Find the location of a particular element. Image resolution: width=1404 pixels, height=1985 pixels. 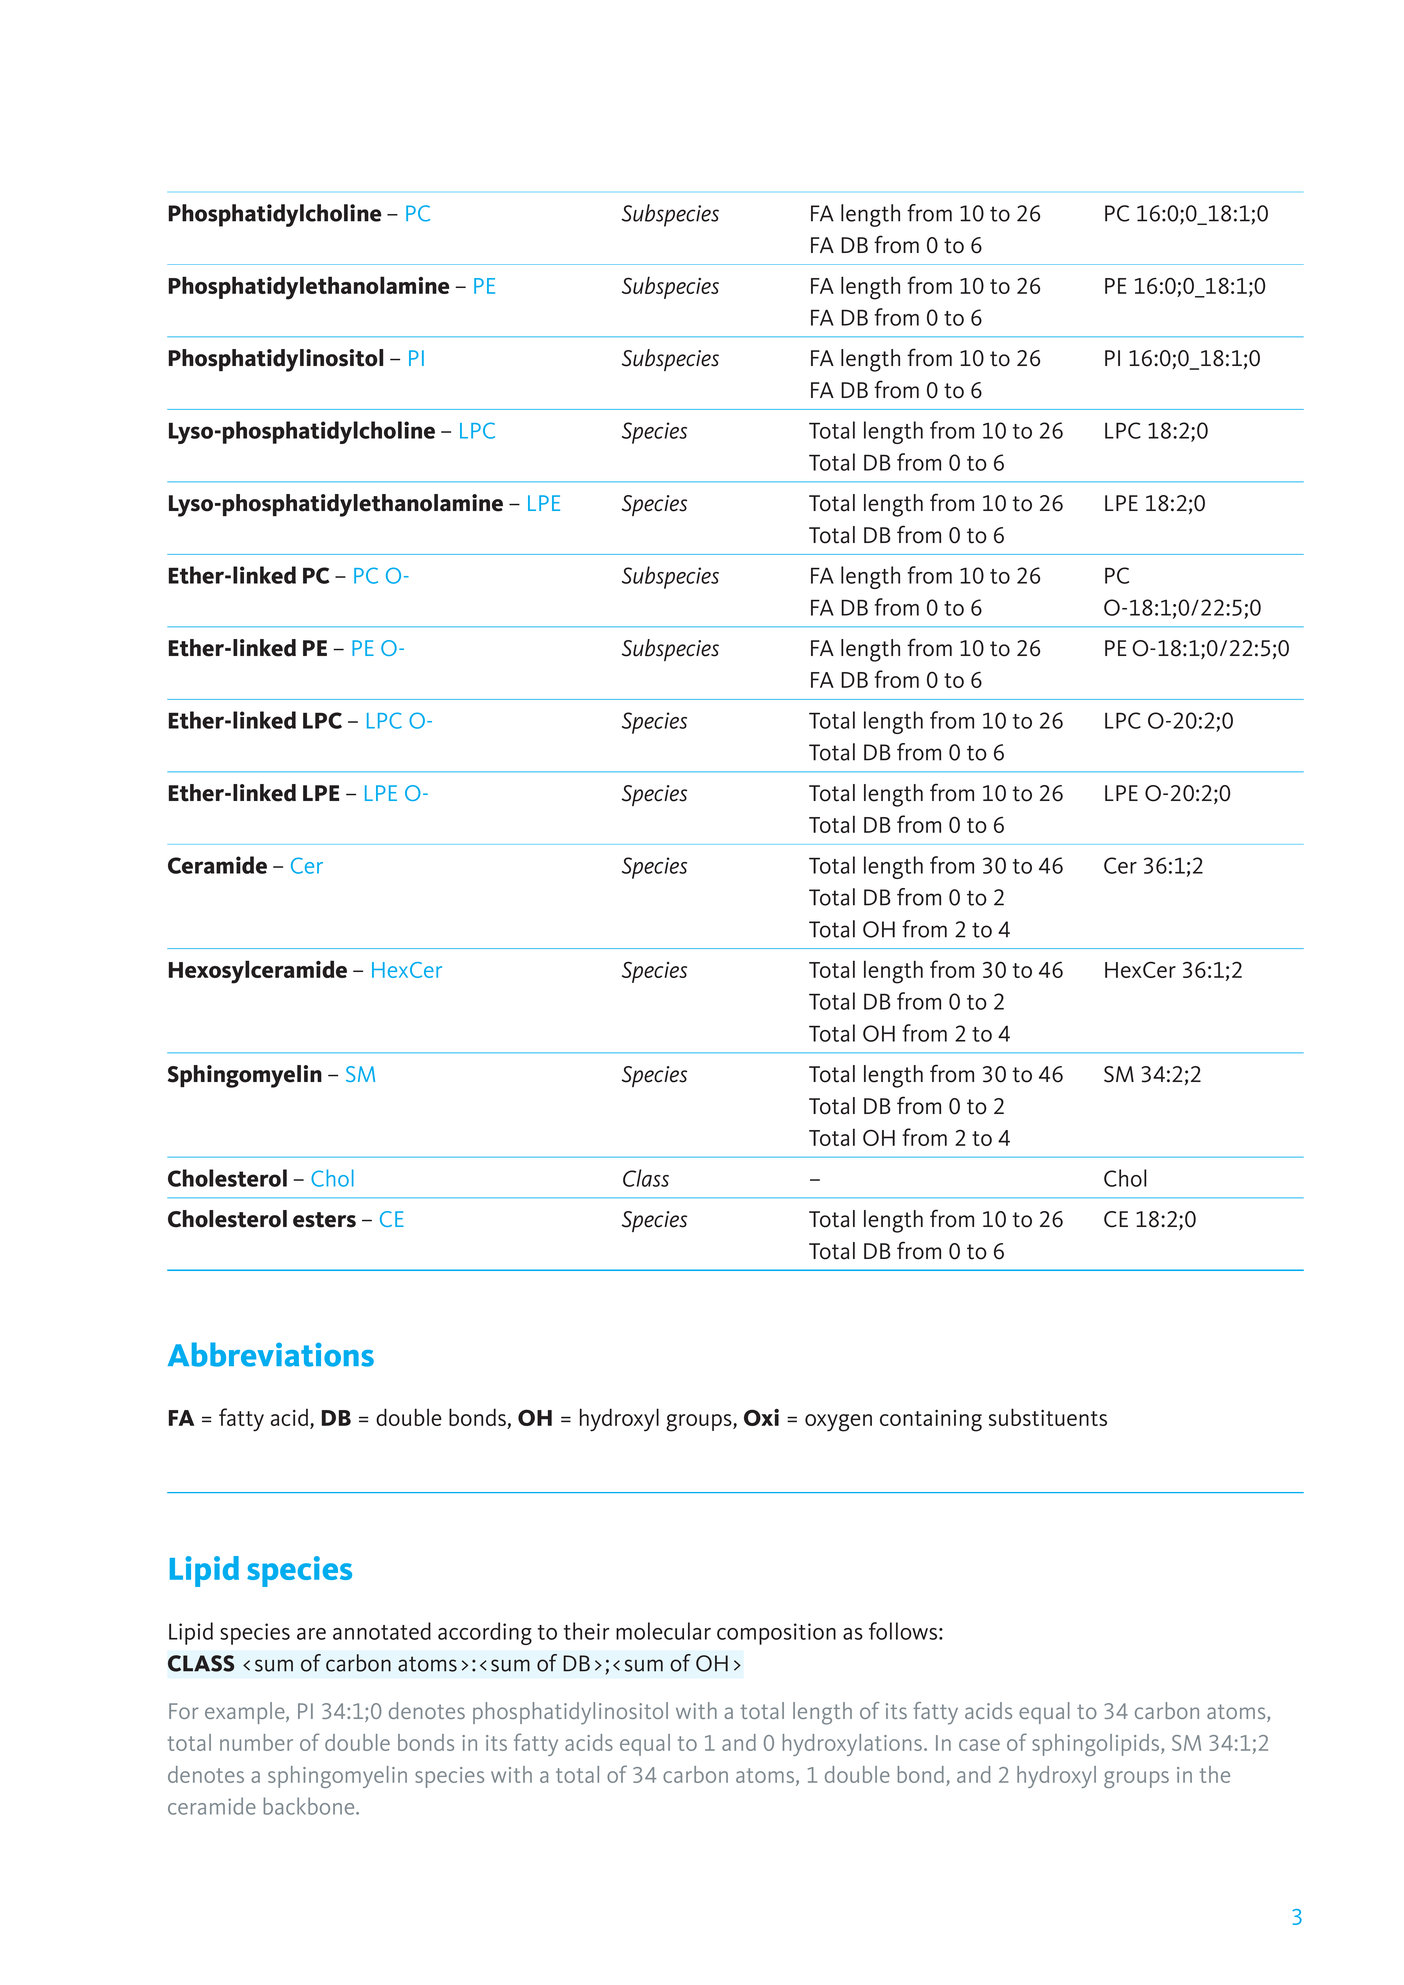

according is located at coordinates (485, 1633).
